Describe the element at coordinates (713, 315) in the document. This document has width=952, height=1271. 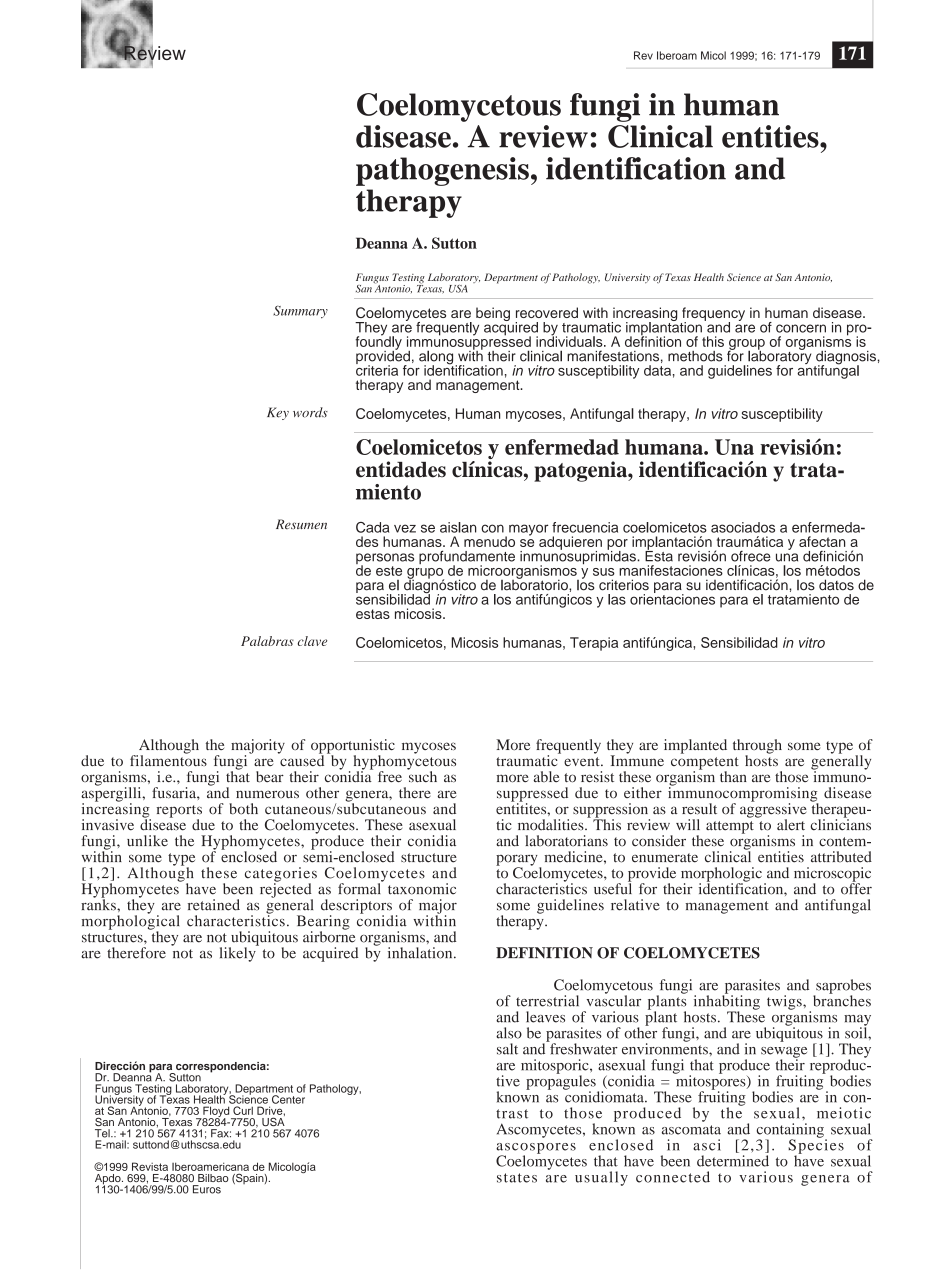
I see `frequency` at that location.
